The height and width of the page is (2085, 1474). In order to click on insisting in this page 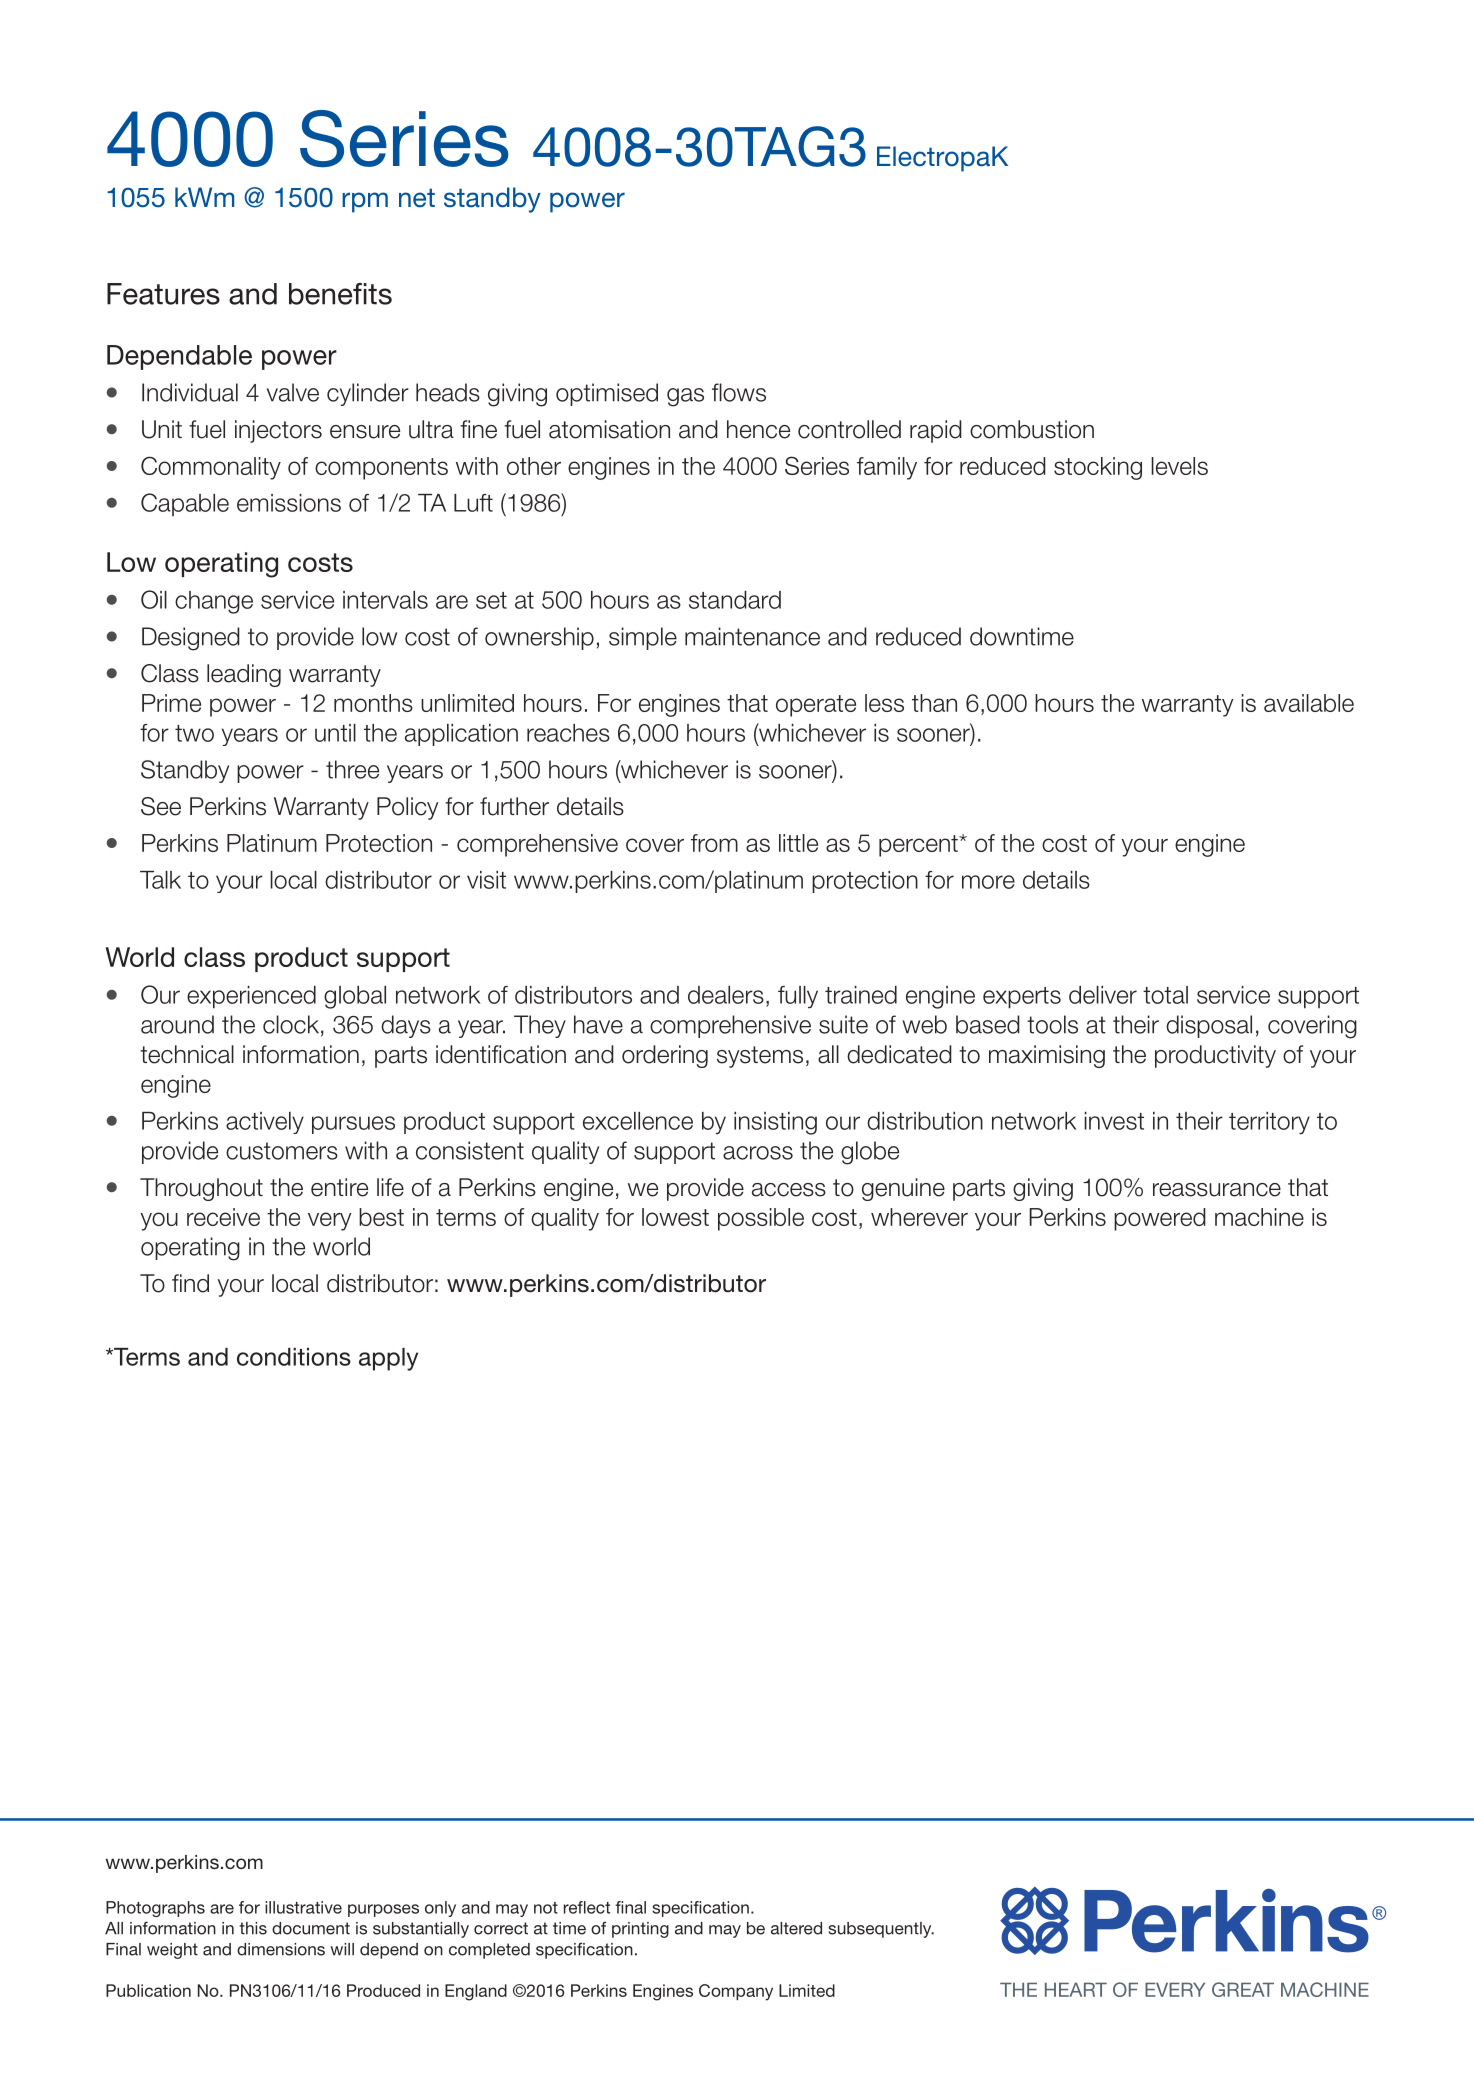, I will do `click(775, 1123)`.
